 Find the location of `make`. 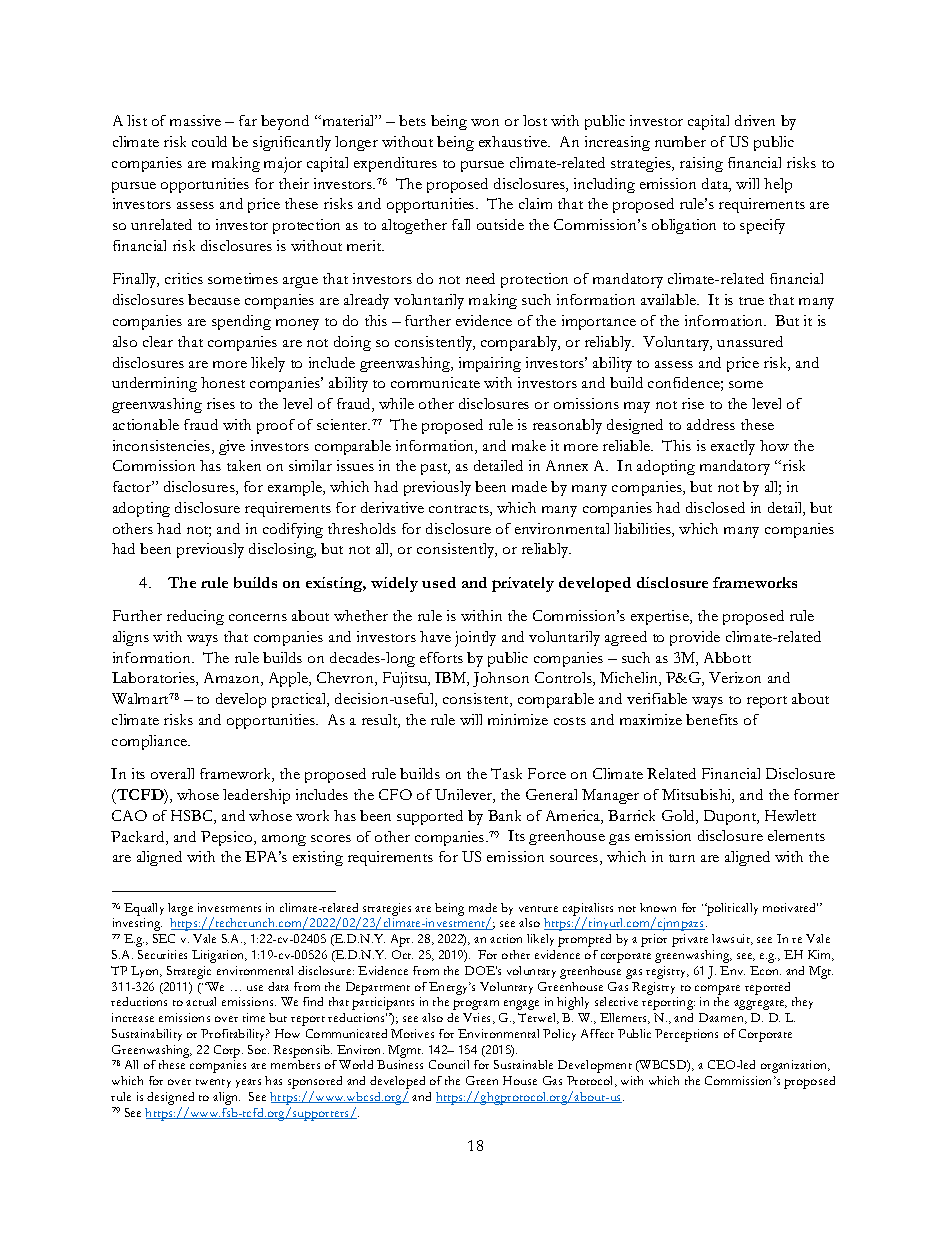

make is located at coordinates (529, 445).
